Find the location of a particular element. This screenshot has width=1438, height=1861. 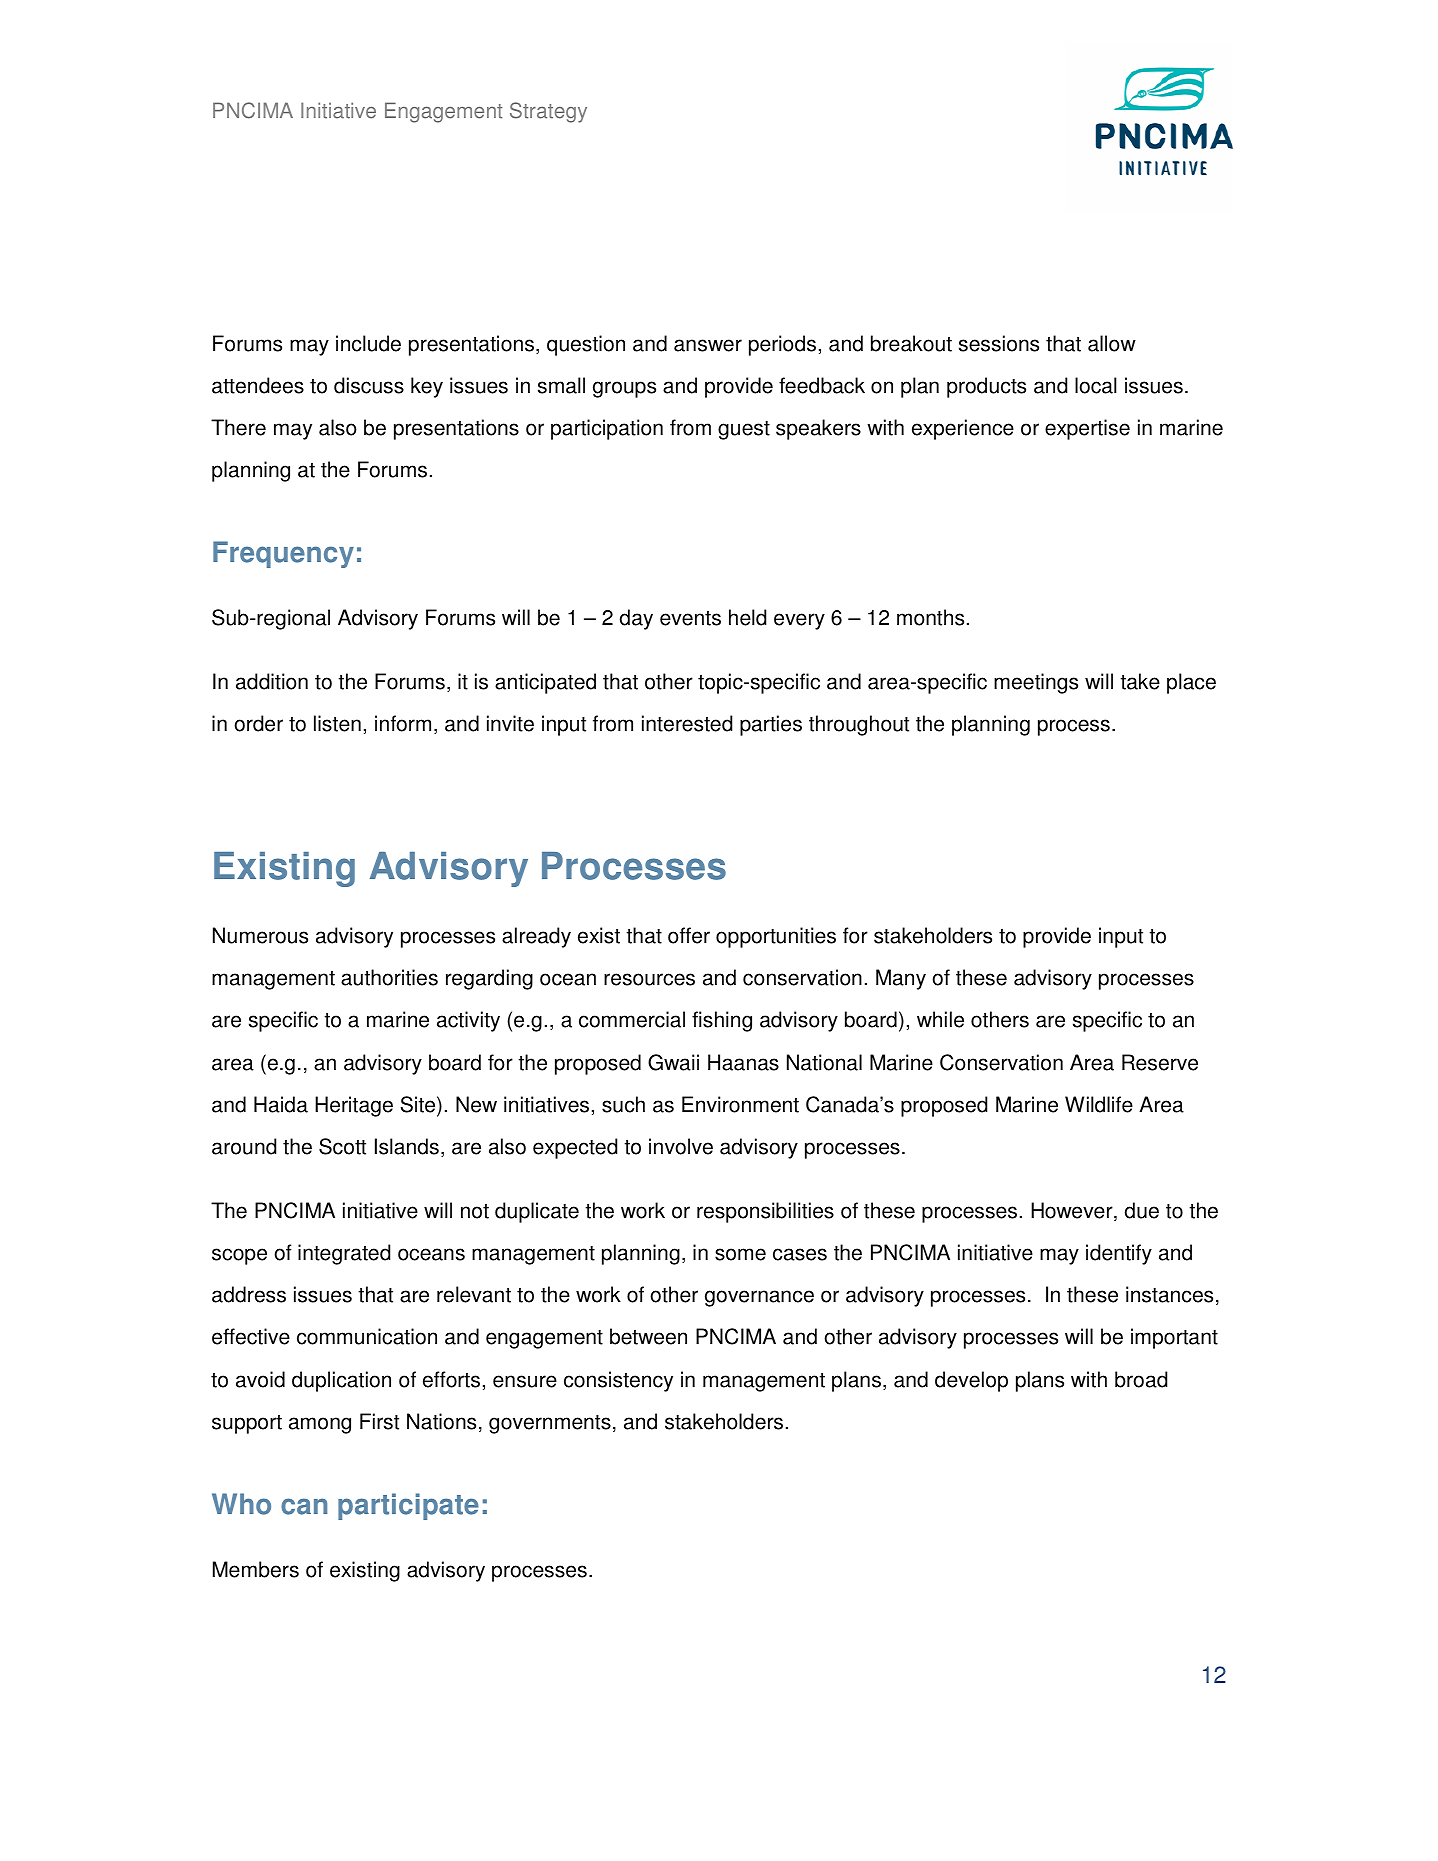

Strategy is located at coordinates (548, 112).
